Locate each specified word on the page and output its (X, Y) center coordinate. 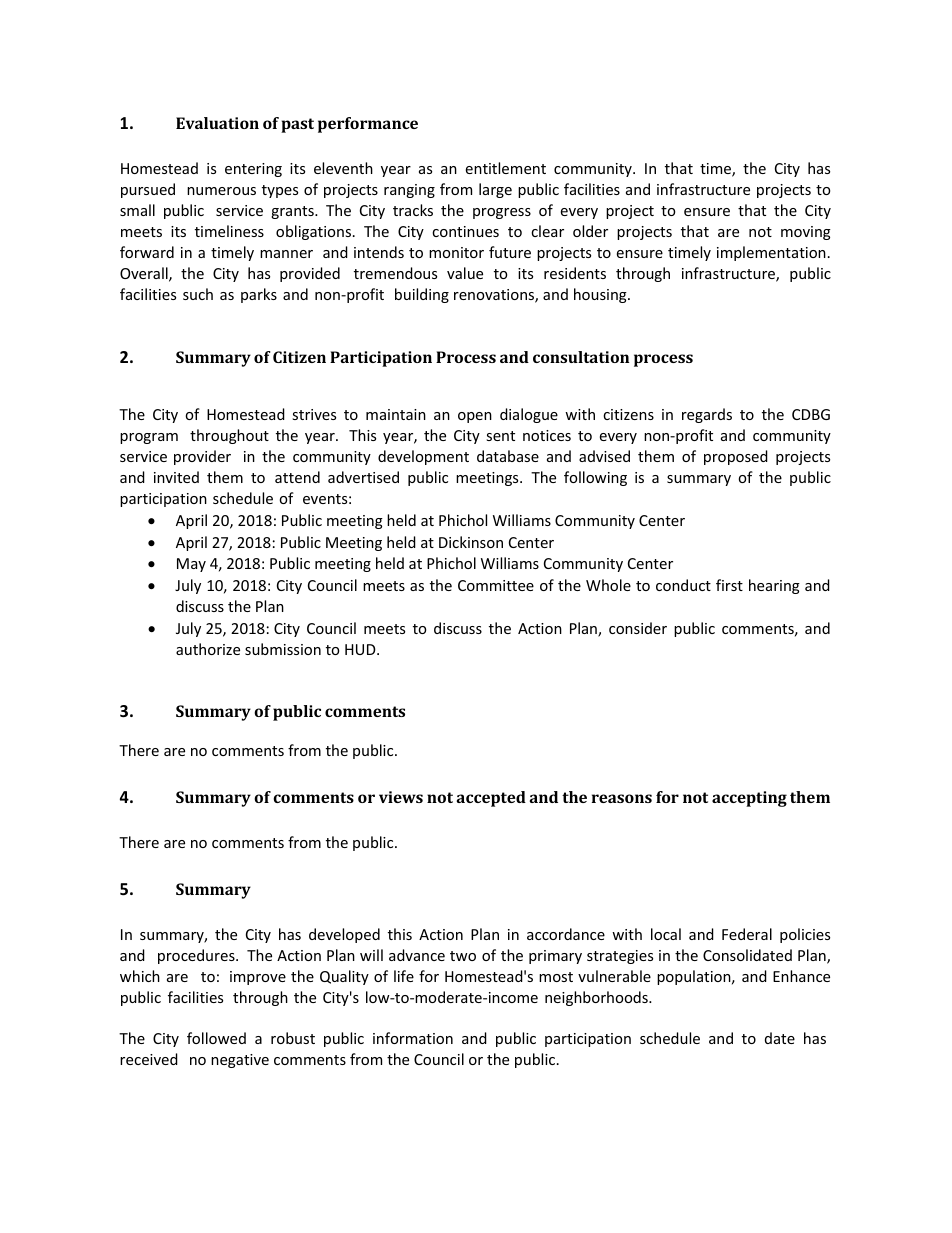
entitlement (506, 168)
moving (806, 233)
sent (500, 436)
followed (216, 1038)
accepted (491, 799)
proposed (736, 457)
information (413, 1038)
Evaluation (217, 123)
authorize (208, 649)
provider (202, 457)
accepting (749, 799)
